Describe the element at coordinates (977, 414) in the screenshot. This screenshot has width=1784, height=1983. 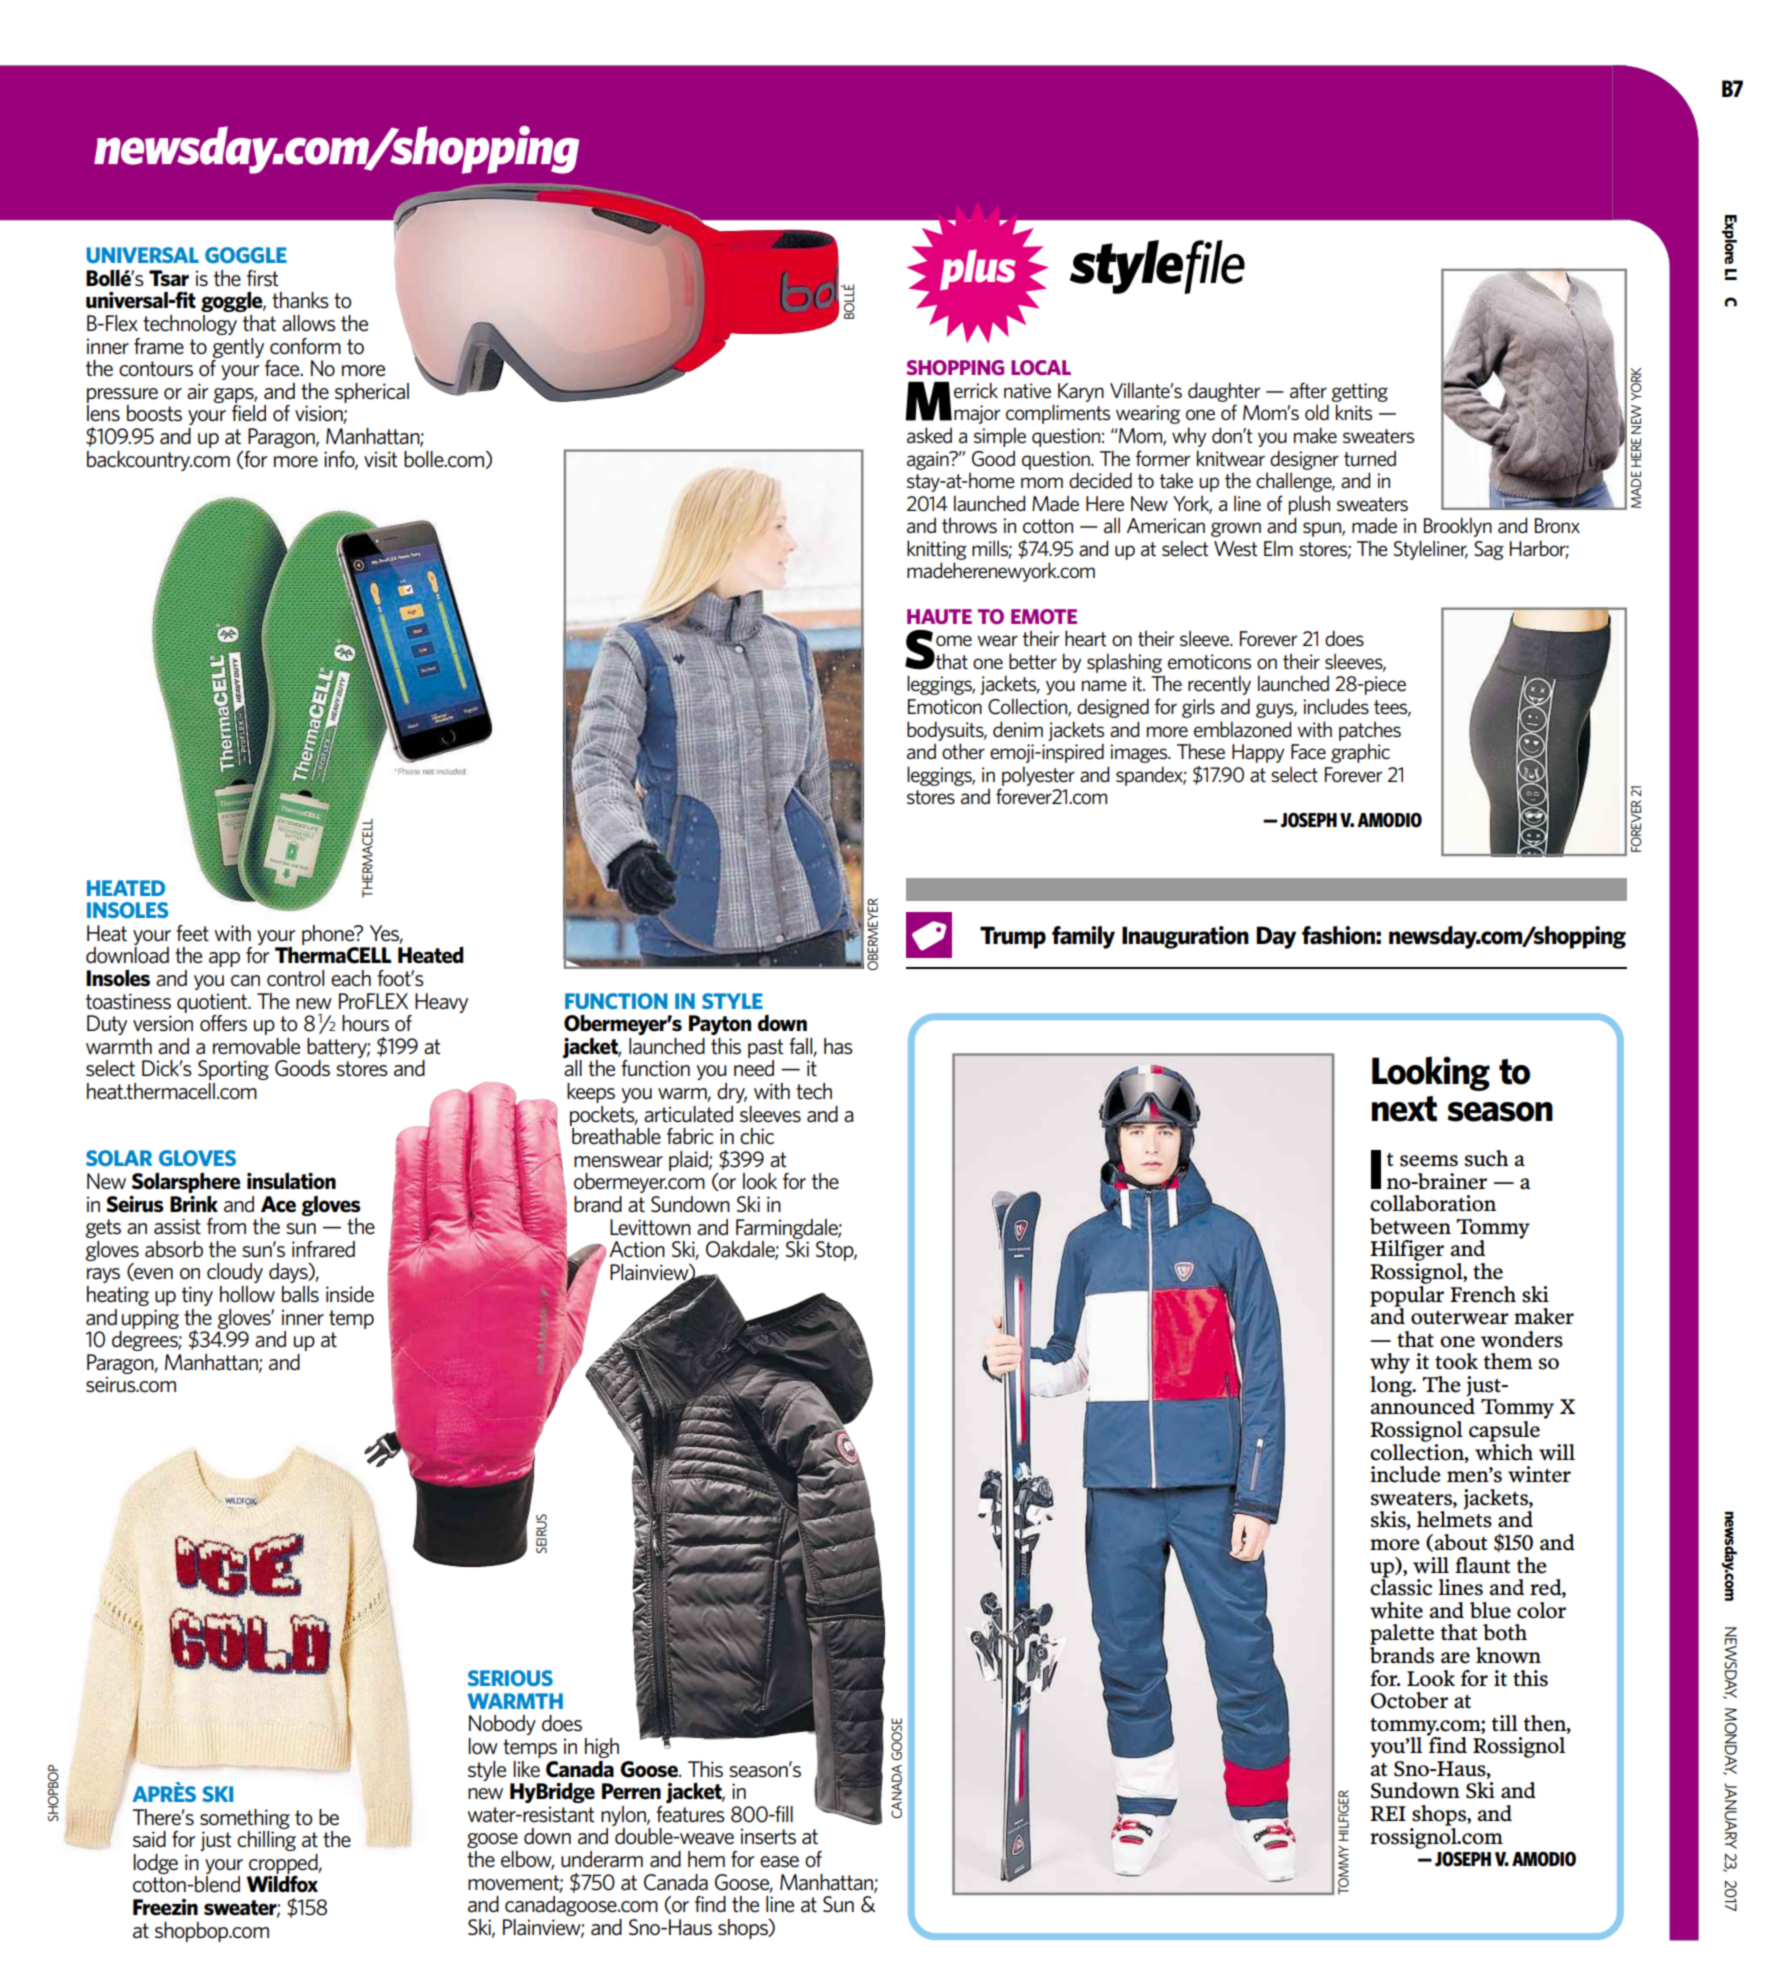
I see `major` at that location.
